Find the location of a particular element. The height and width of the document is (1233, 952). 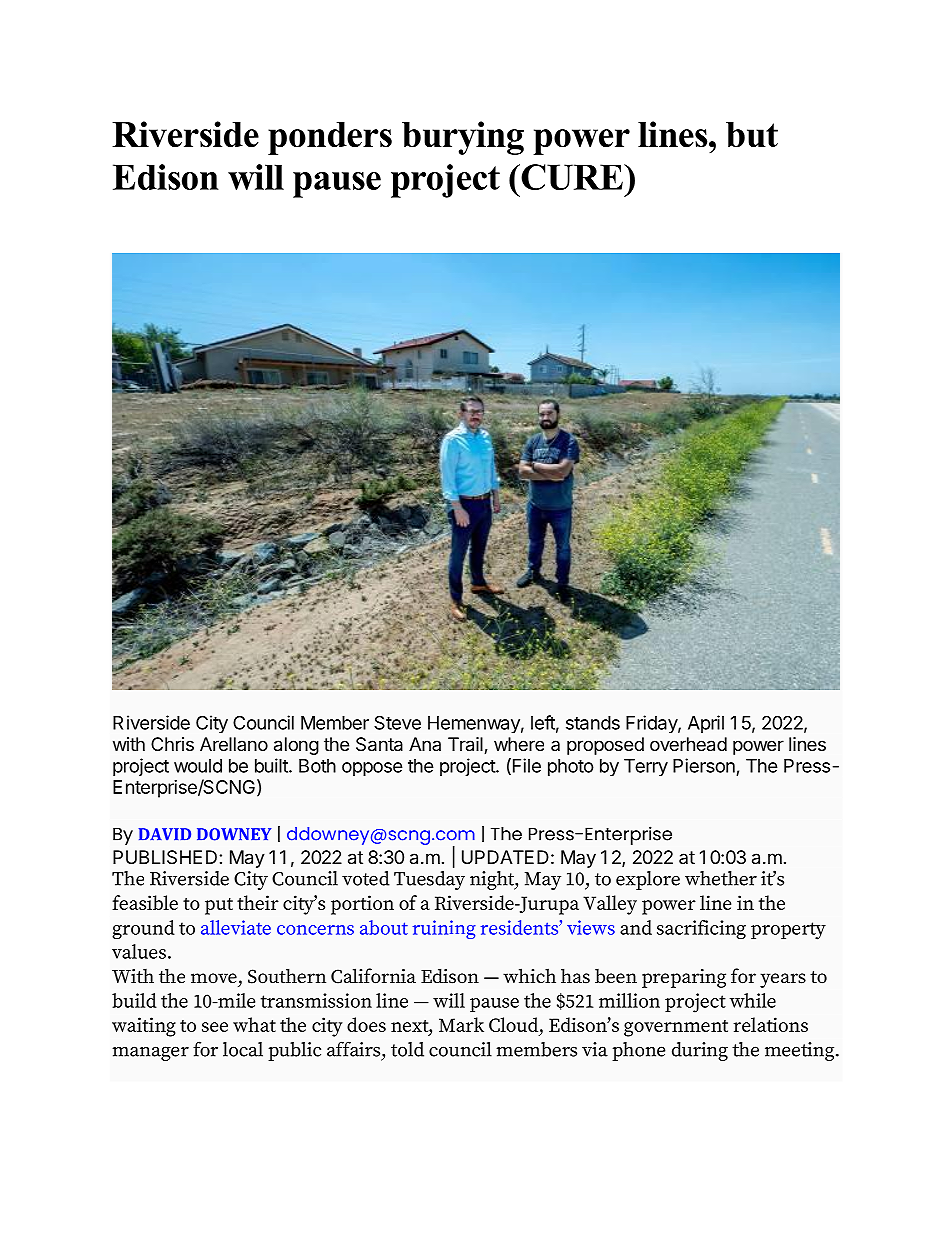

Steve is located at coordinates (397, 722).
